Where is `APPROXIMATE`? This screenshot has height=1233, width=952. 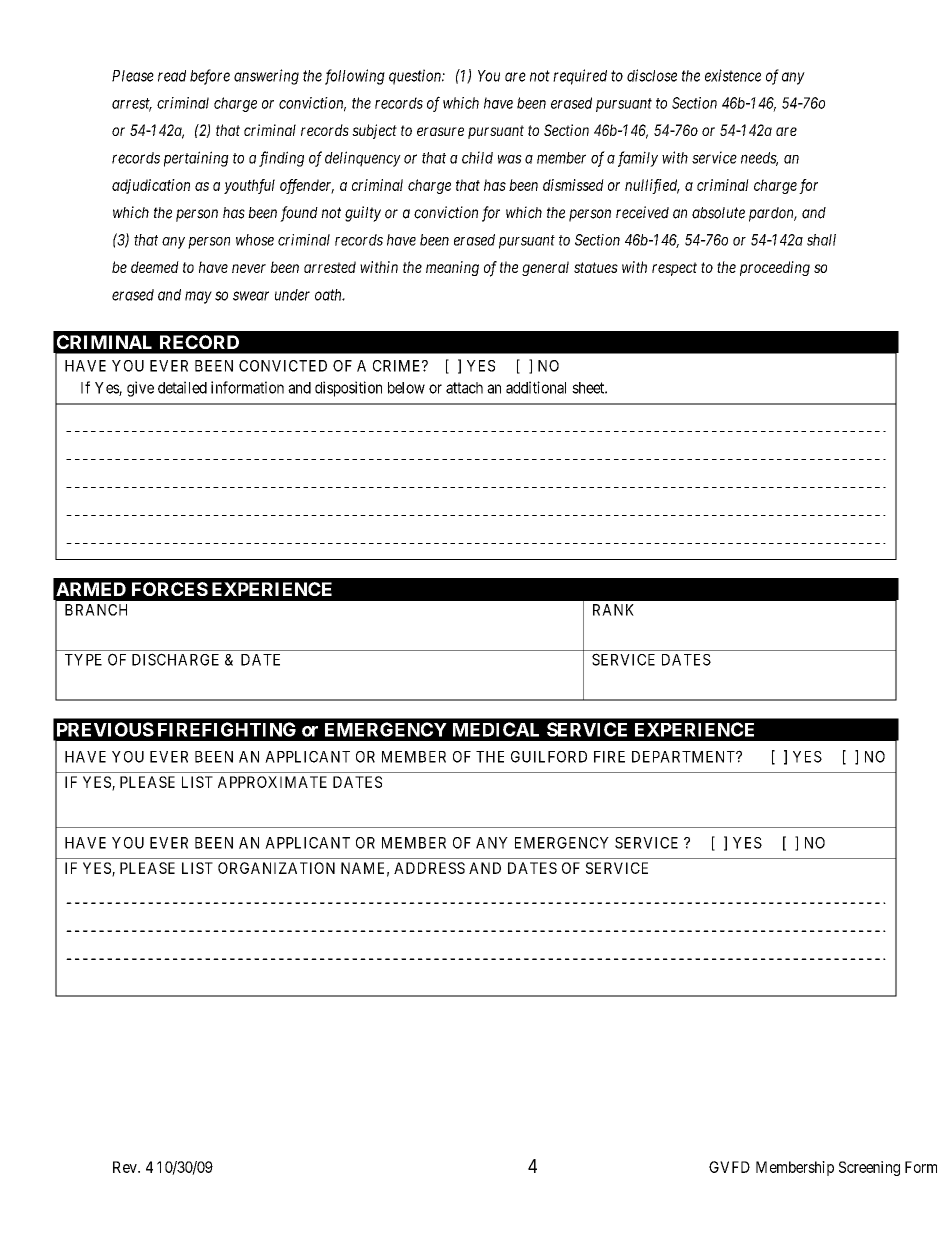
APPROXIMATE is located at coordinates (272, 782).
